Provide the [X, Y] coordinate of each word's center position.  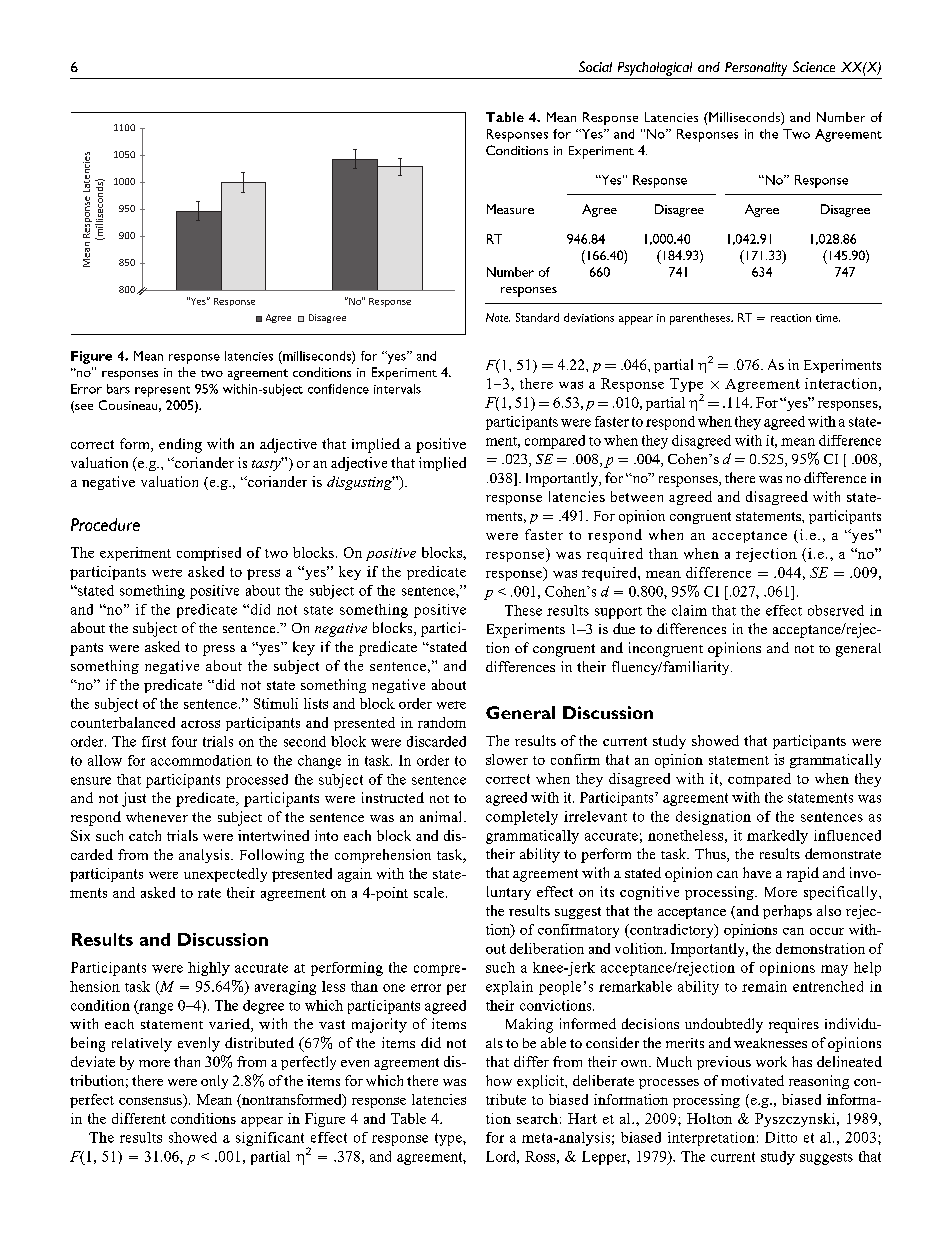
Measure [510, 209]
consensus [150, 1101]
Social [595, 66]
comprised [209, 554]
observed [836, 610]
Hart [582, 1118]
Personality [756, 69]
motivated [752, 1080]
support [618, 613]
